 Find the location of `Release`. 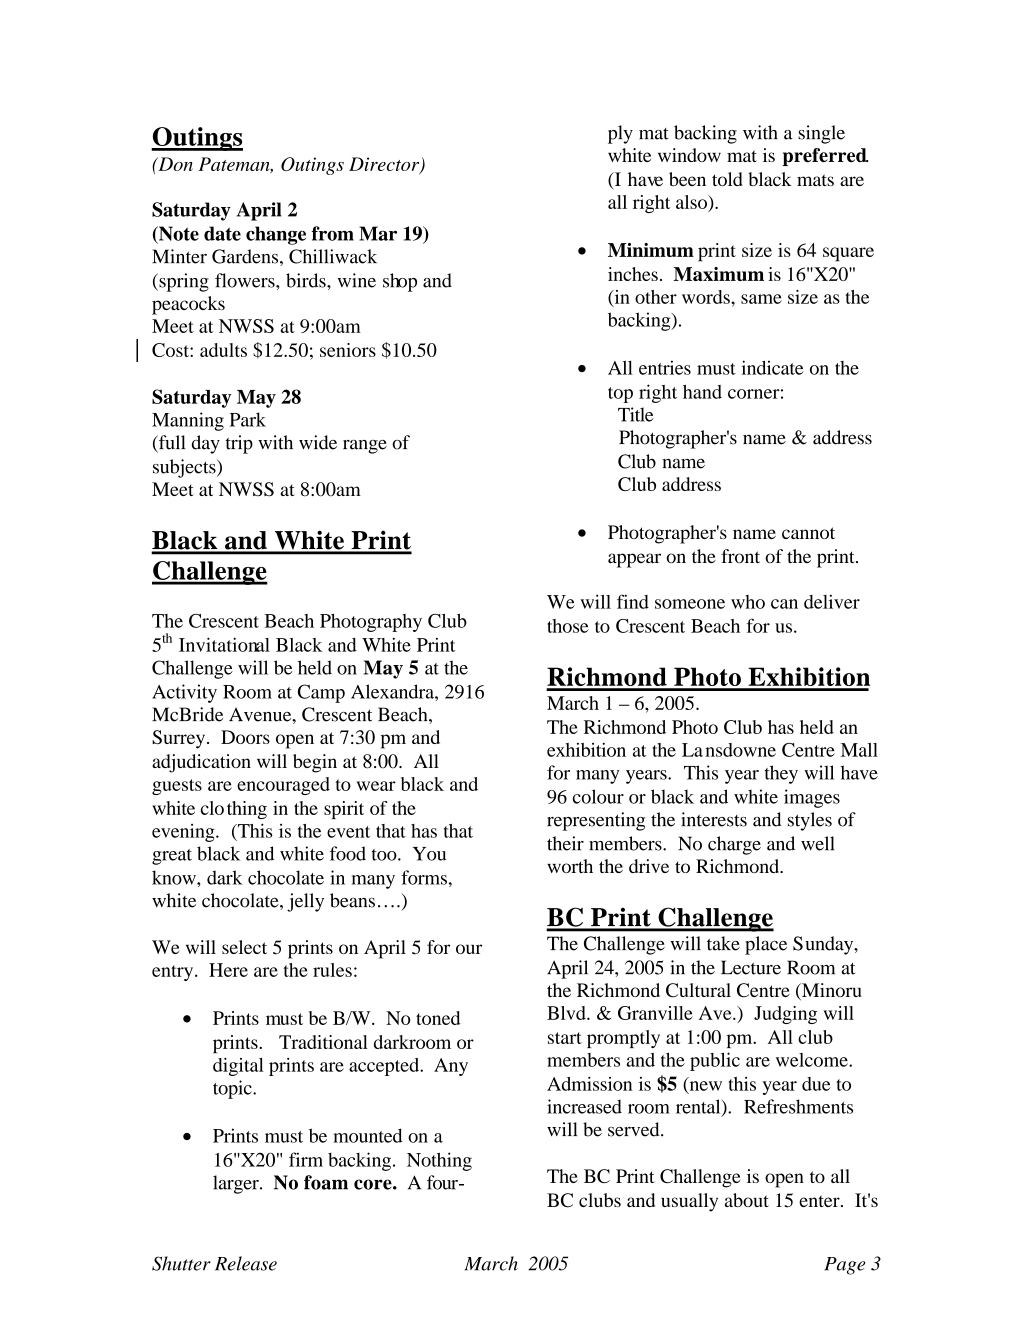

Release is located at coordinates (246, 1263).
